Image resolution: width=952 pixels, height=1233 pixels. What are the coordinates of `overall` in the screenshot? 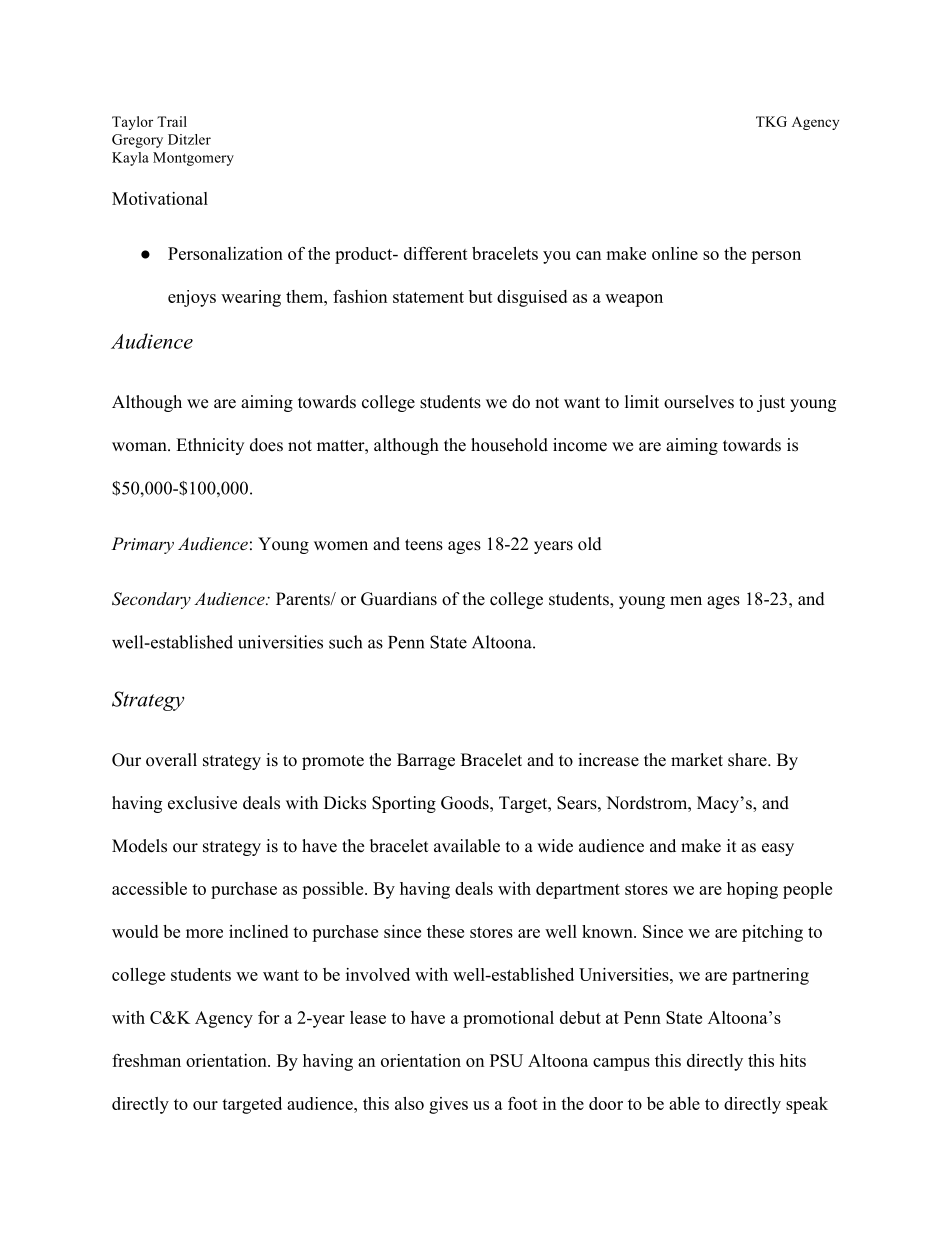 It's located at (171, 760).
